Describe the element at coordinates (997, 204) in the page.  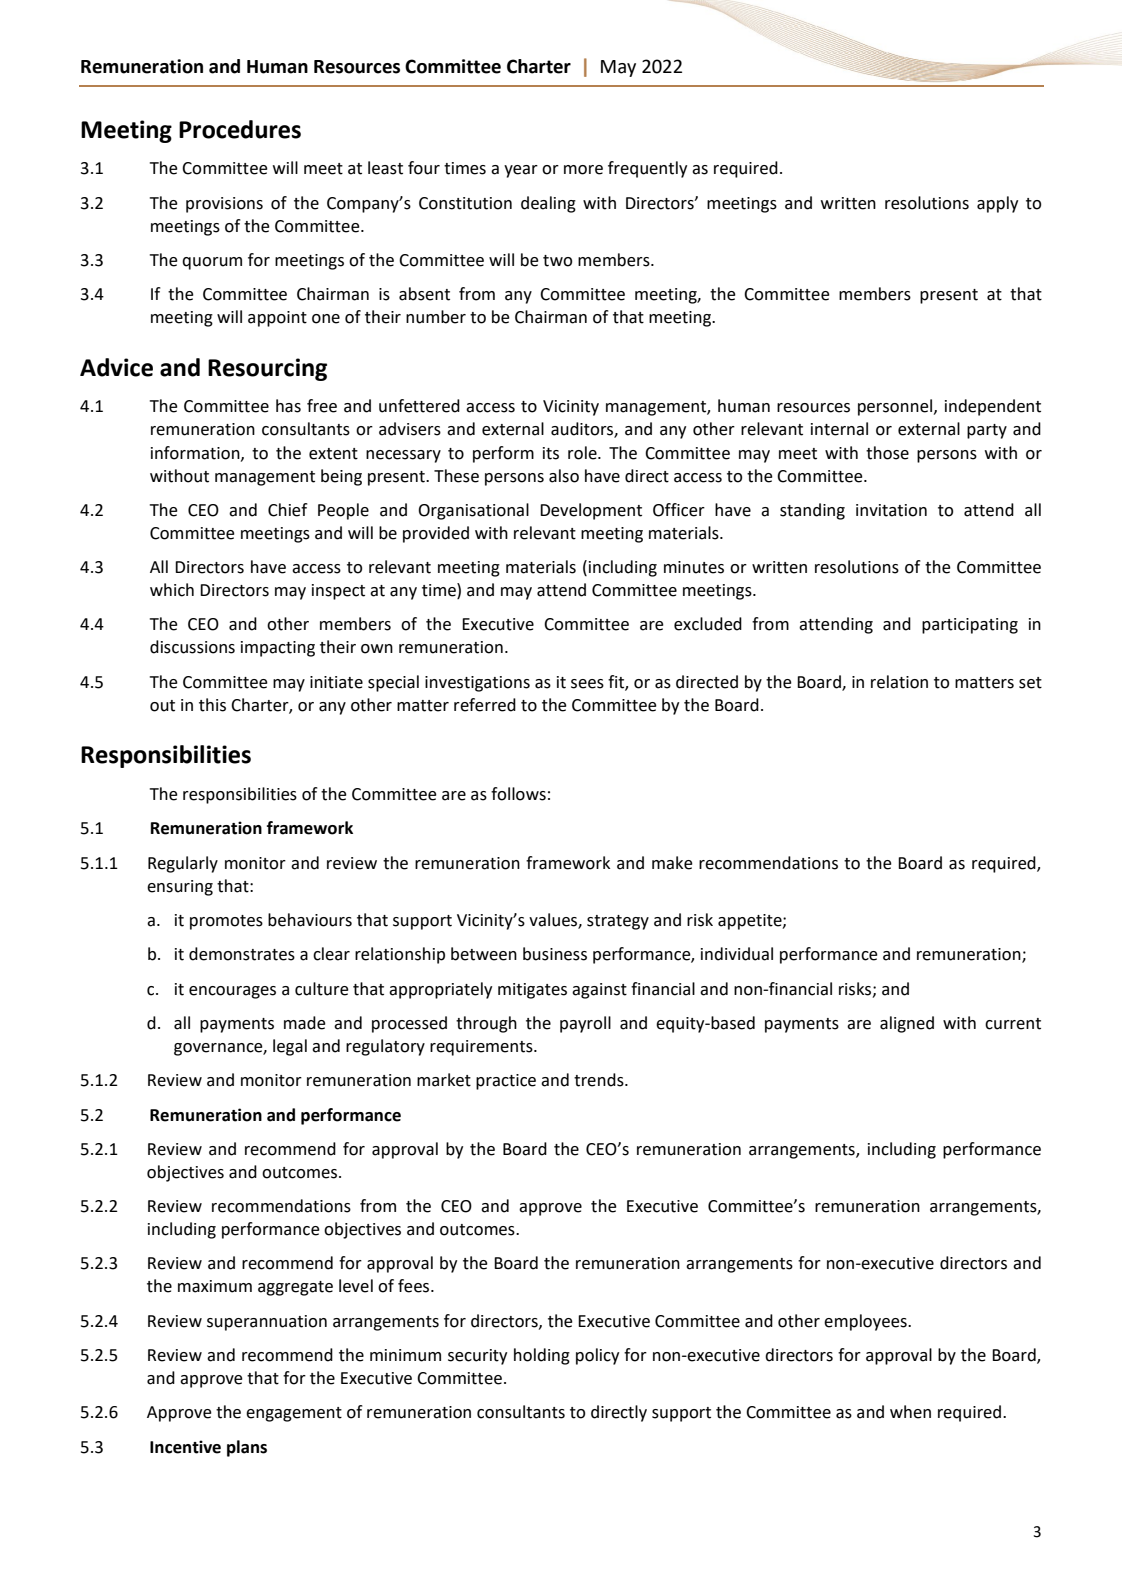
I see `apply` at that location.
